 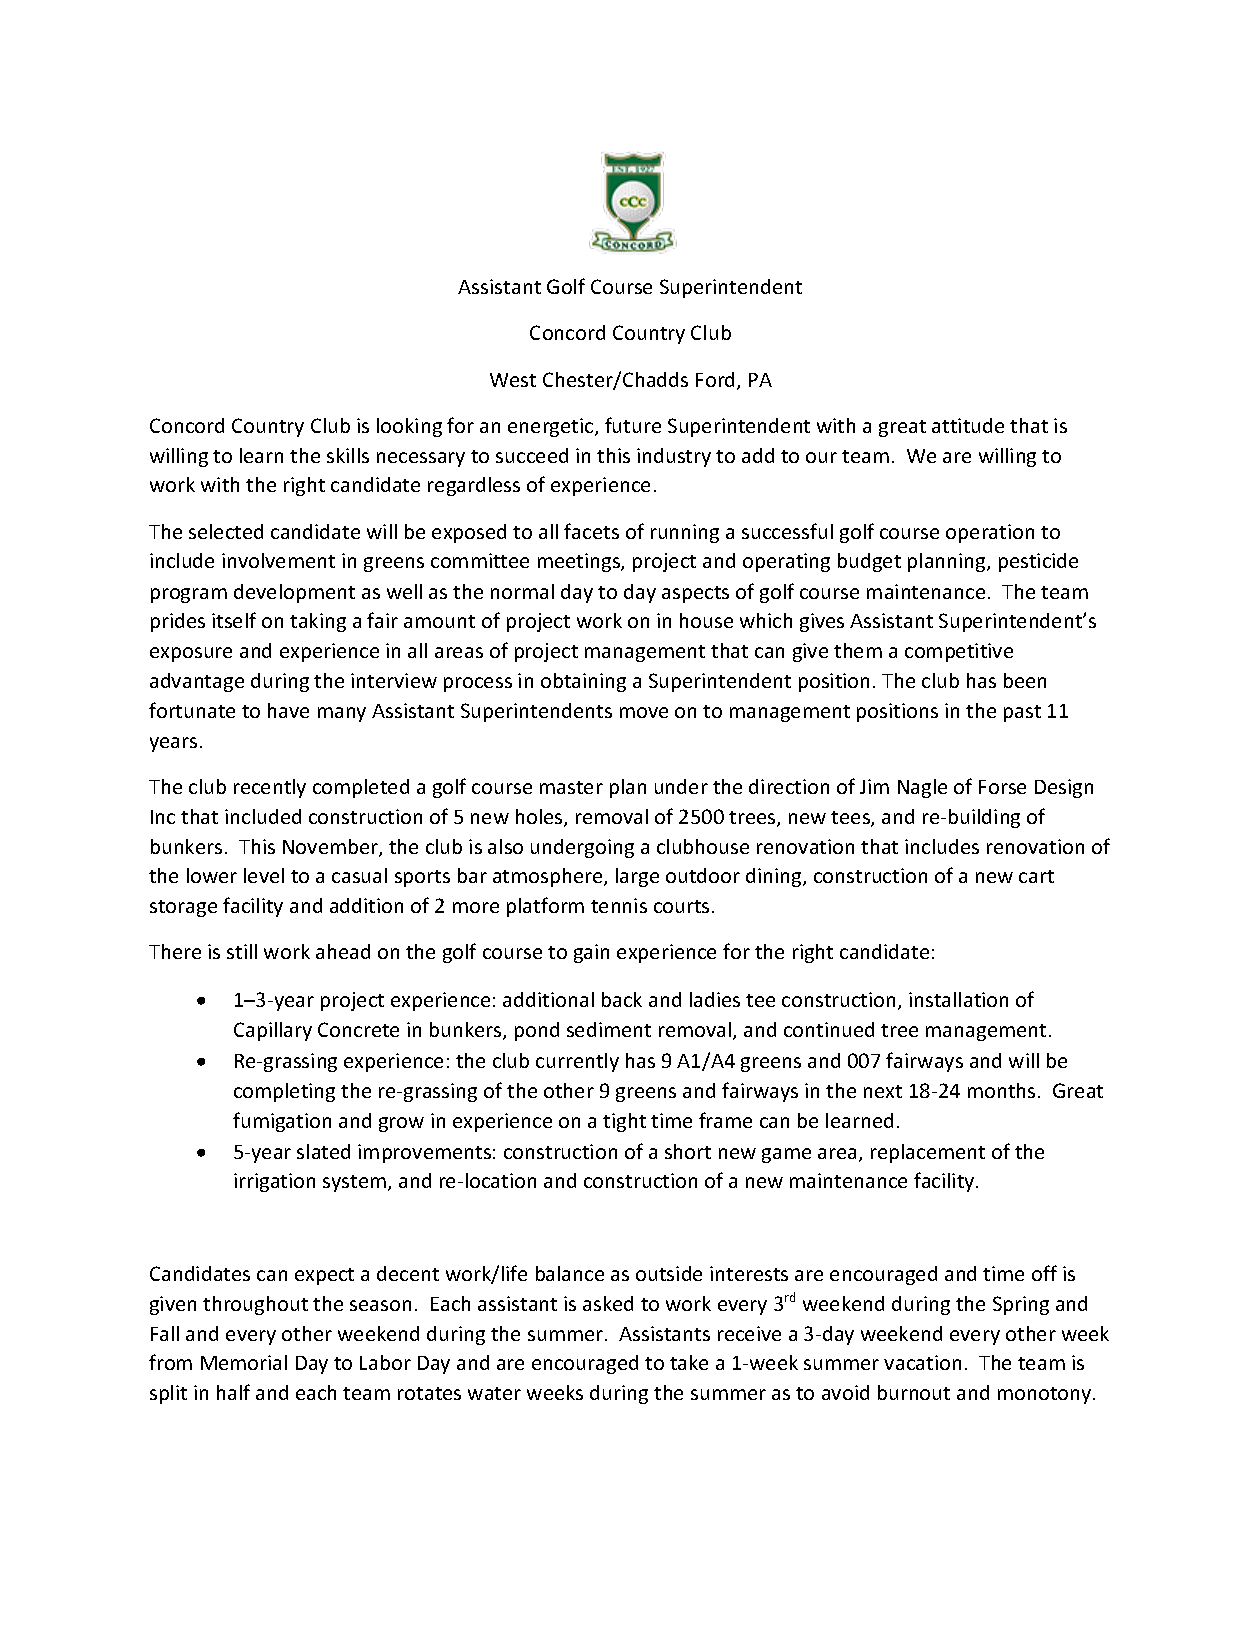 I want to click on skills, so click(x=348, y=455).
